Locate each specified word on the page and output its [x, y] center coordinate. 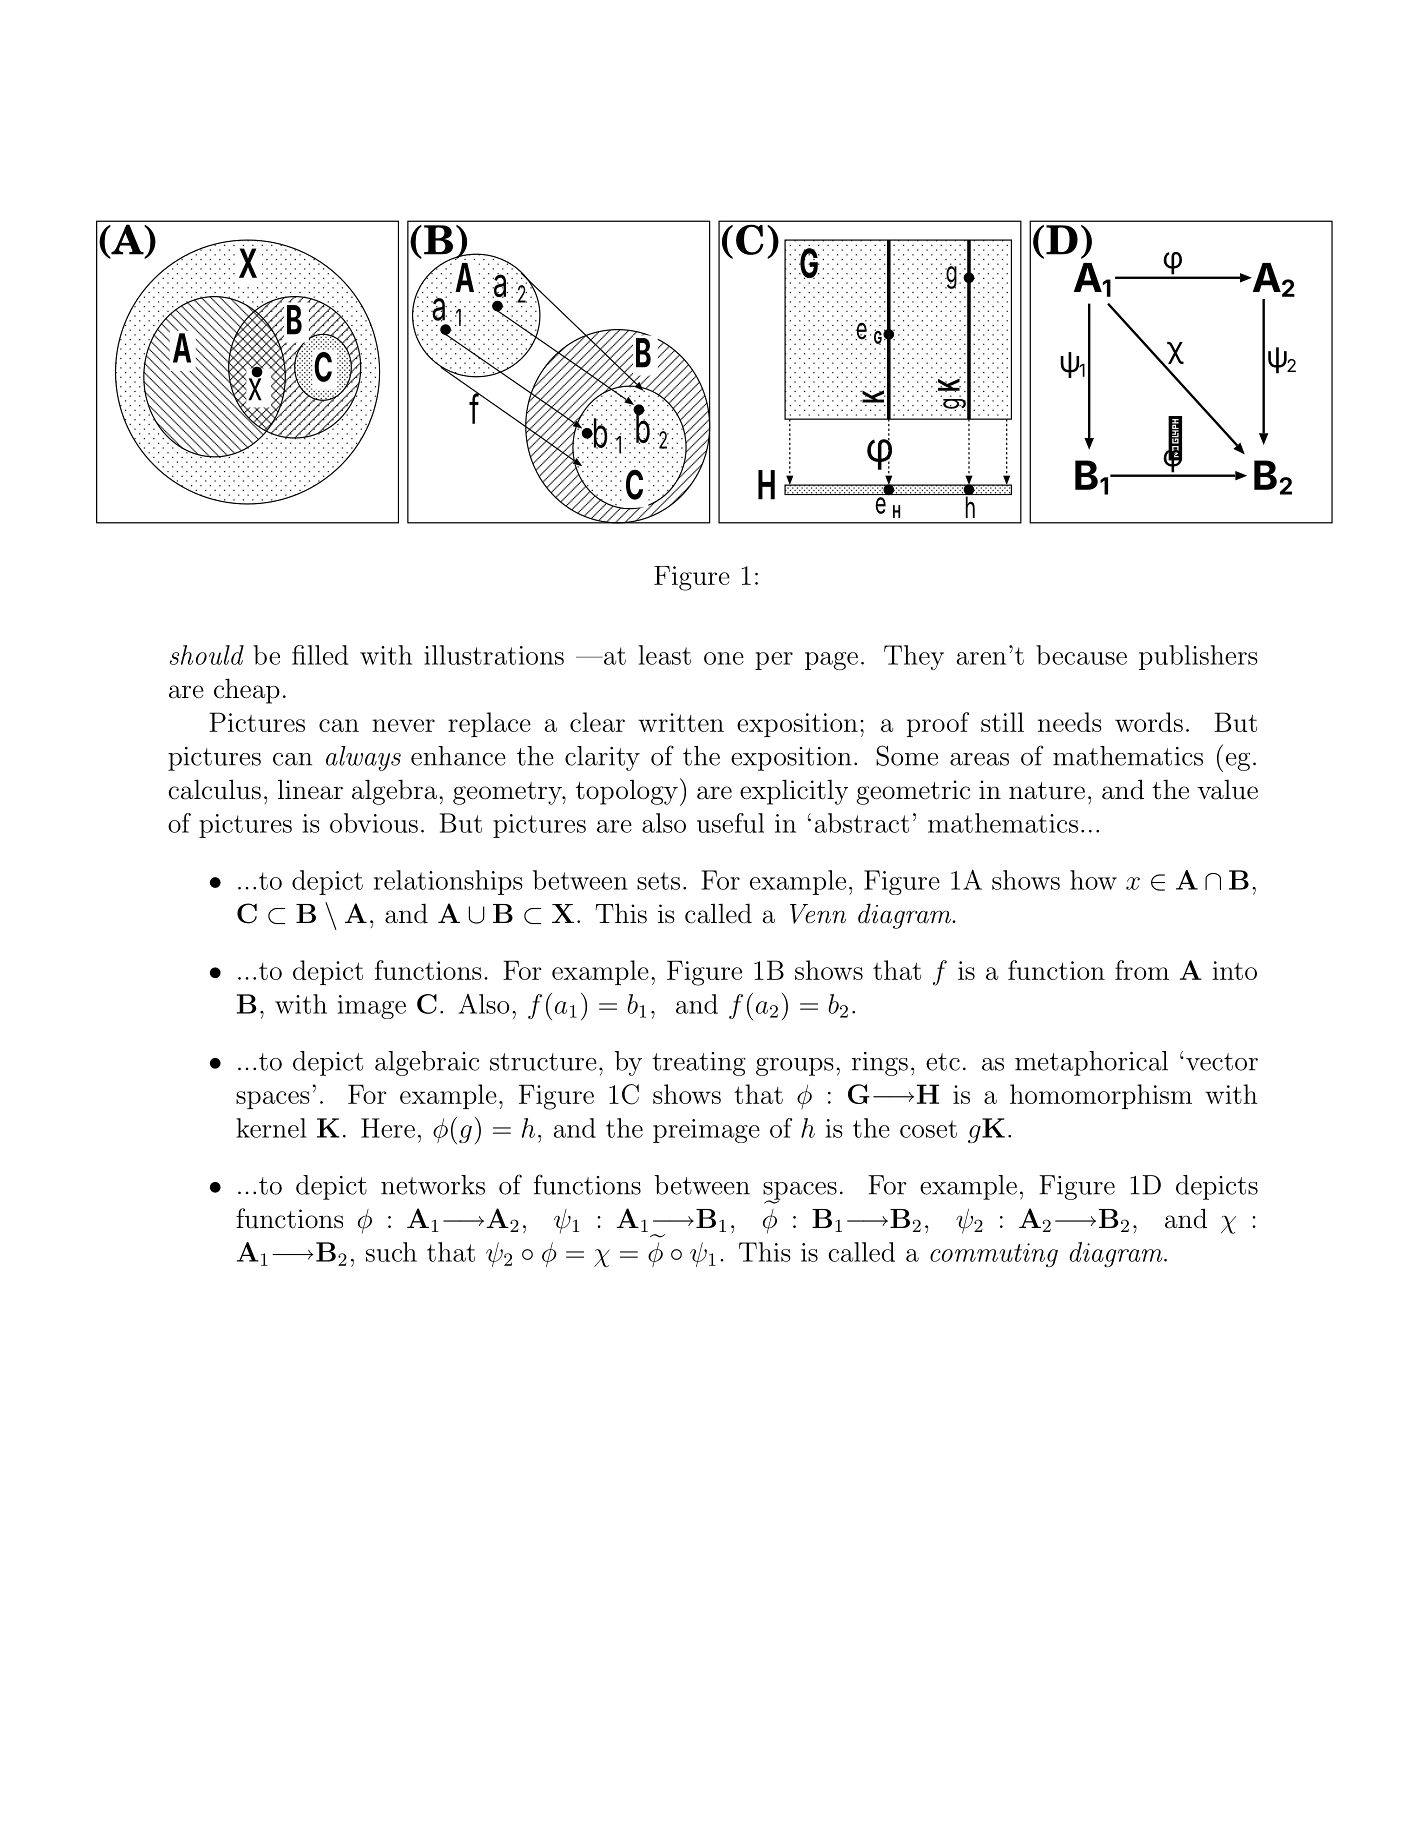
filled [320, 655]
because [1081, 655]
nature [1047, 791]
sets [658, 881]
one [724, 658]
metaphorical [1091, 1063]
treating [699, 1064]
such [391, 1252]
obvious [374, 823]
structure [543, 1062]
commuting [994, 1255]
